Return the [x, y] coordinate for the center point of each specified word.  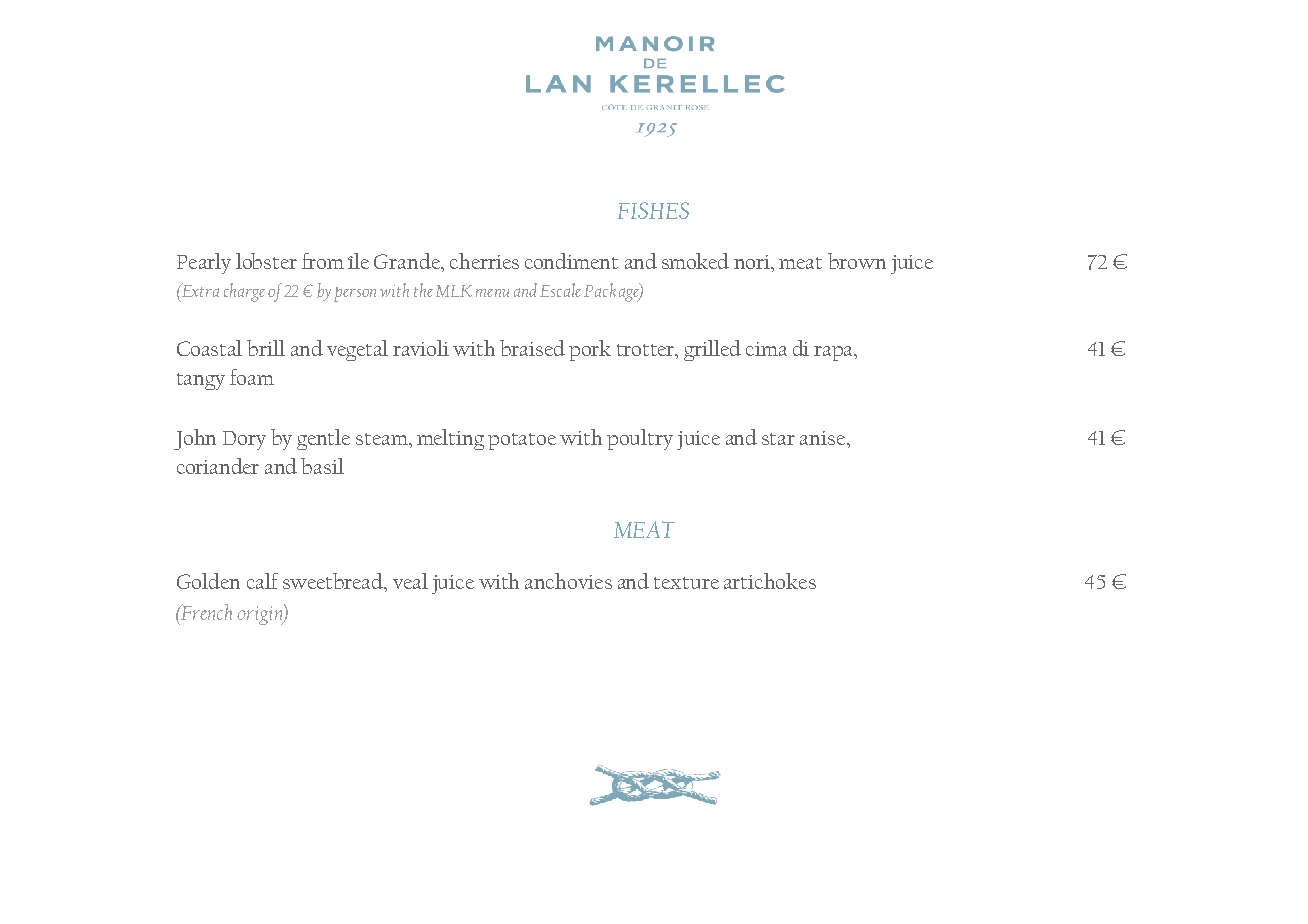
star [778, 439]
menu [492, 293]
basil [322, 466]
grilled [712, 350]
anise [824, 438]
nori [753, 263]
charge [244, 292]
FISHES [653, 210]
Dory [244, 440]
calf [262, 581]
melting [450, 439]
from [323, 261]
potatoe [522, 441]
